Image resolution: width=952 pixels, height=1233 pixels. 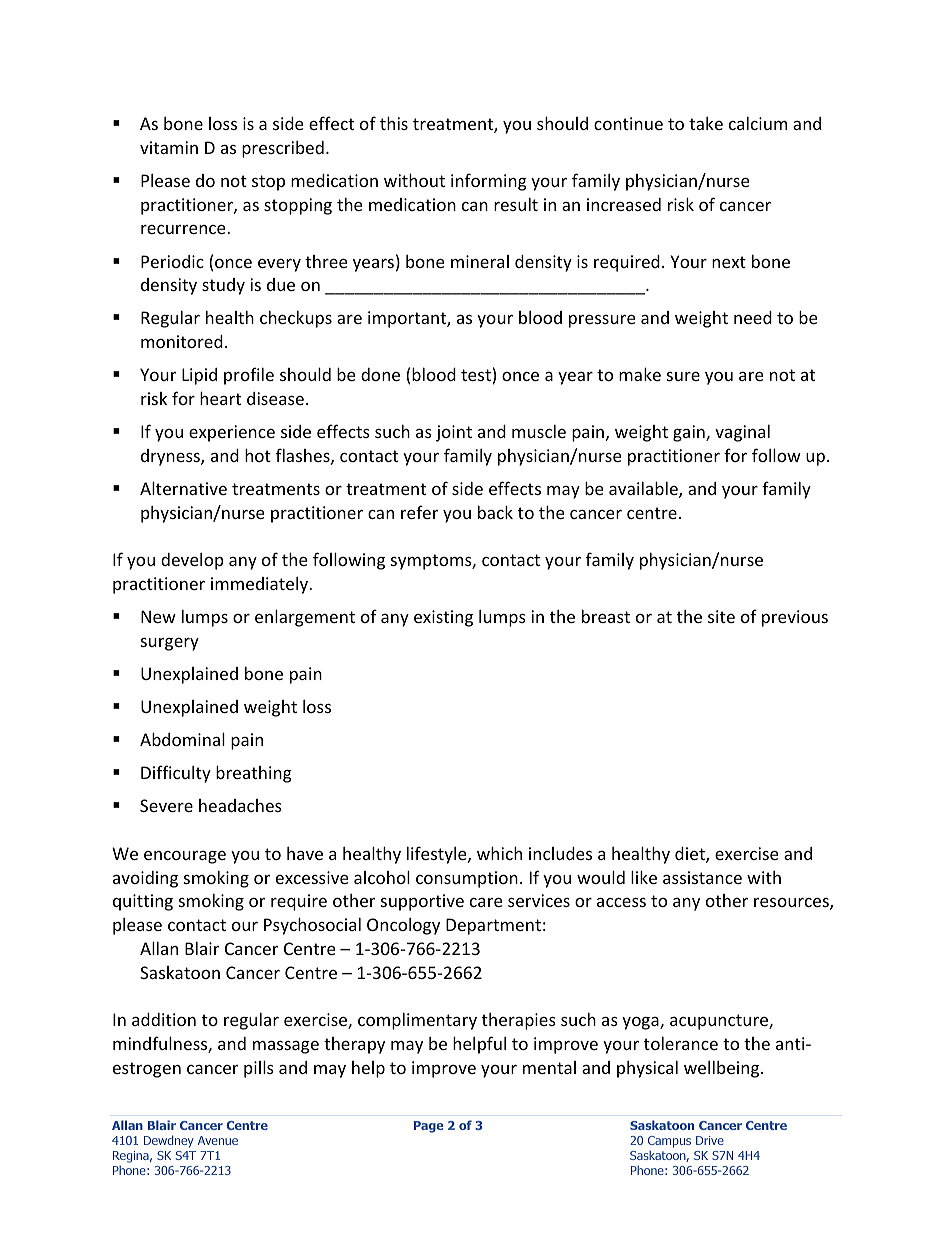 I want to click on diet, so click(x=691, y=855).
